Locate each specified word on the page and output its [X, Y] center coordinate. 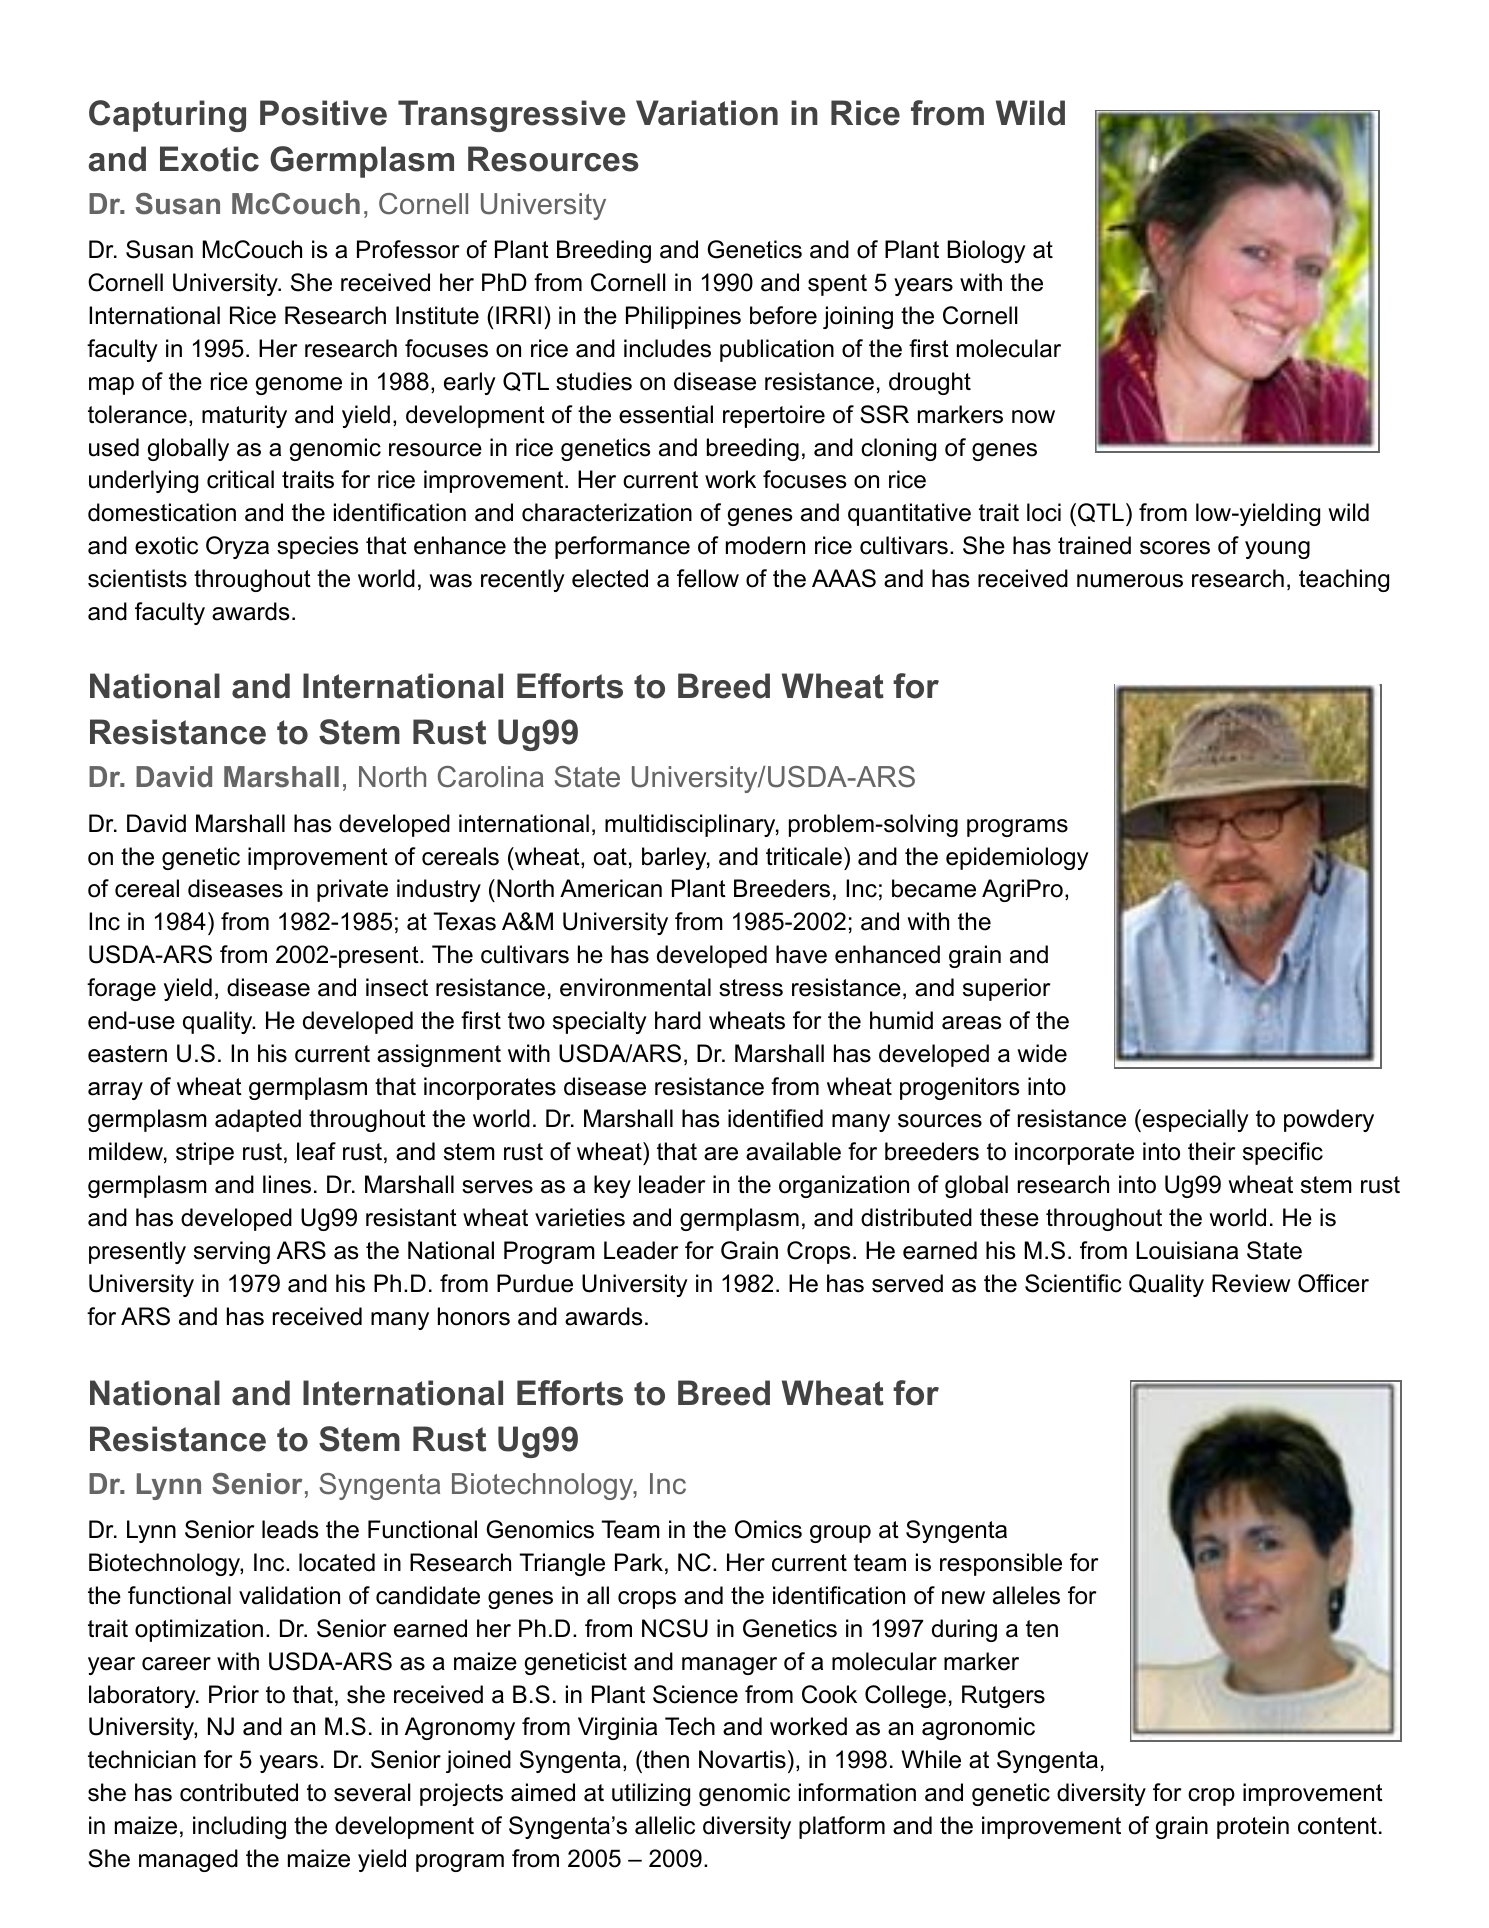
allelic [665, 1825]
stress [751, 988]
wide [1042, 1053]
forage [121, 989]
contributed [239, 1792]
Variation [707, 113]
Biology [986, 251]
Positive [323, 113]
